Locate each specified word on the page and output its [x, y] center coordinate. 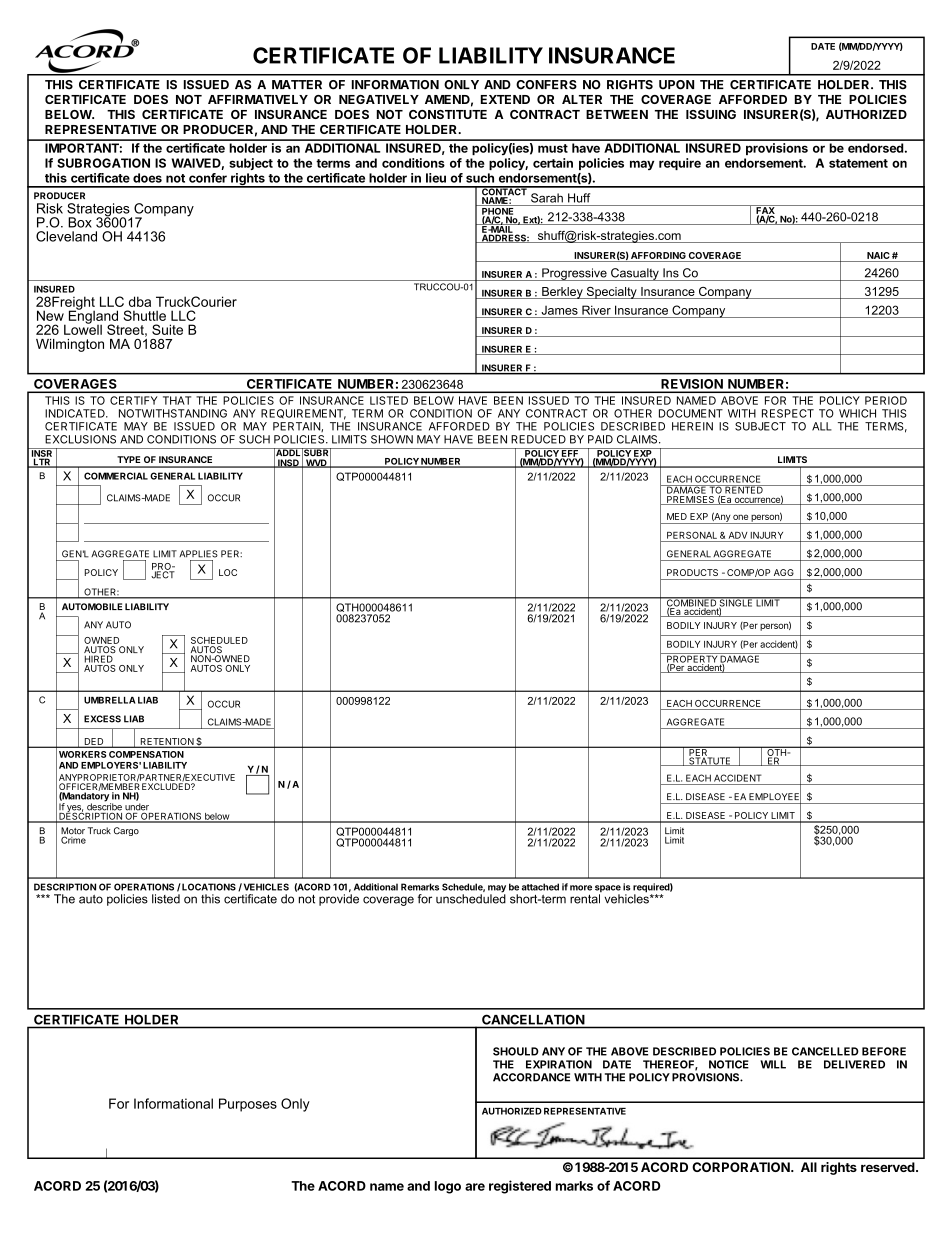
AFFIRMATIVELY [258, 99]
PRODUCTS [692, 572]
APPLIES [198, 554]
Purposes [248, 1105]
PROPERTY [692, 659]
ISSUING [711, 114]
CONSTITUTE [448, 114]
